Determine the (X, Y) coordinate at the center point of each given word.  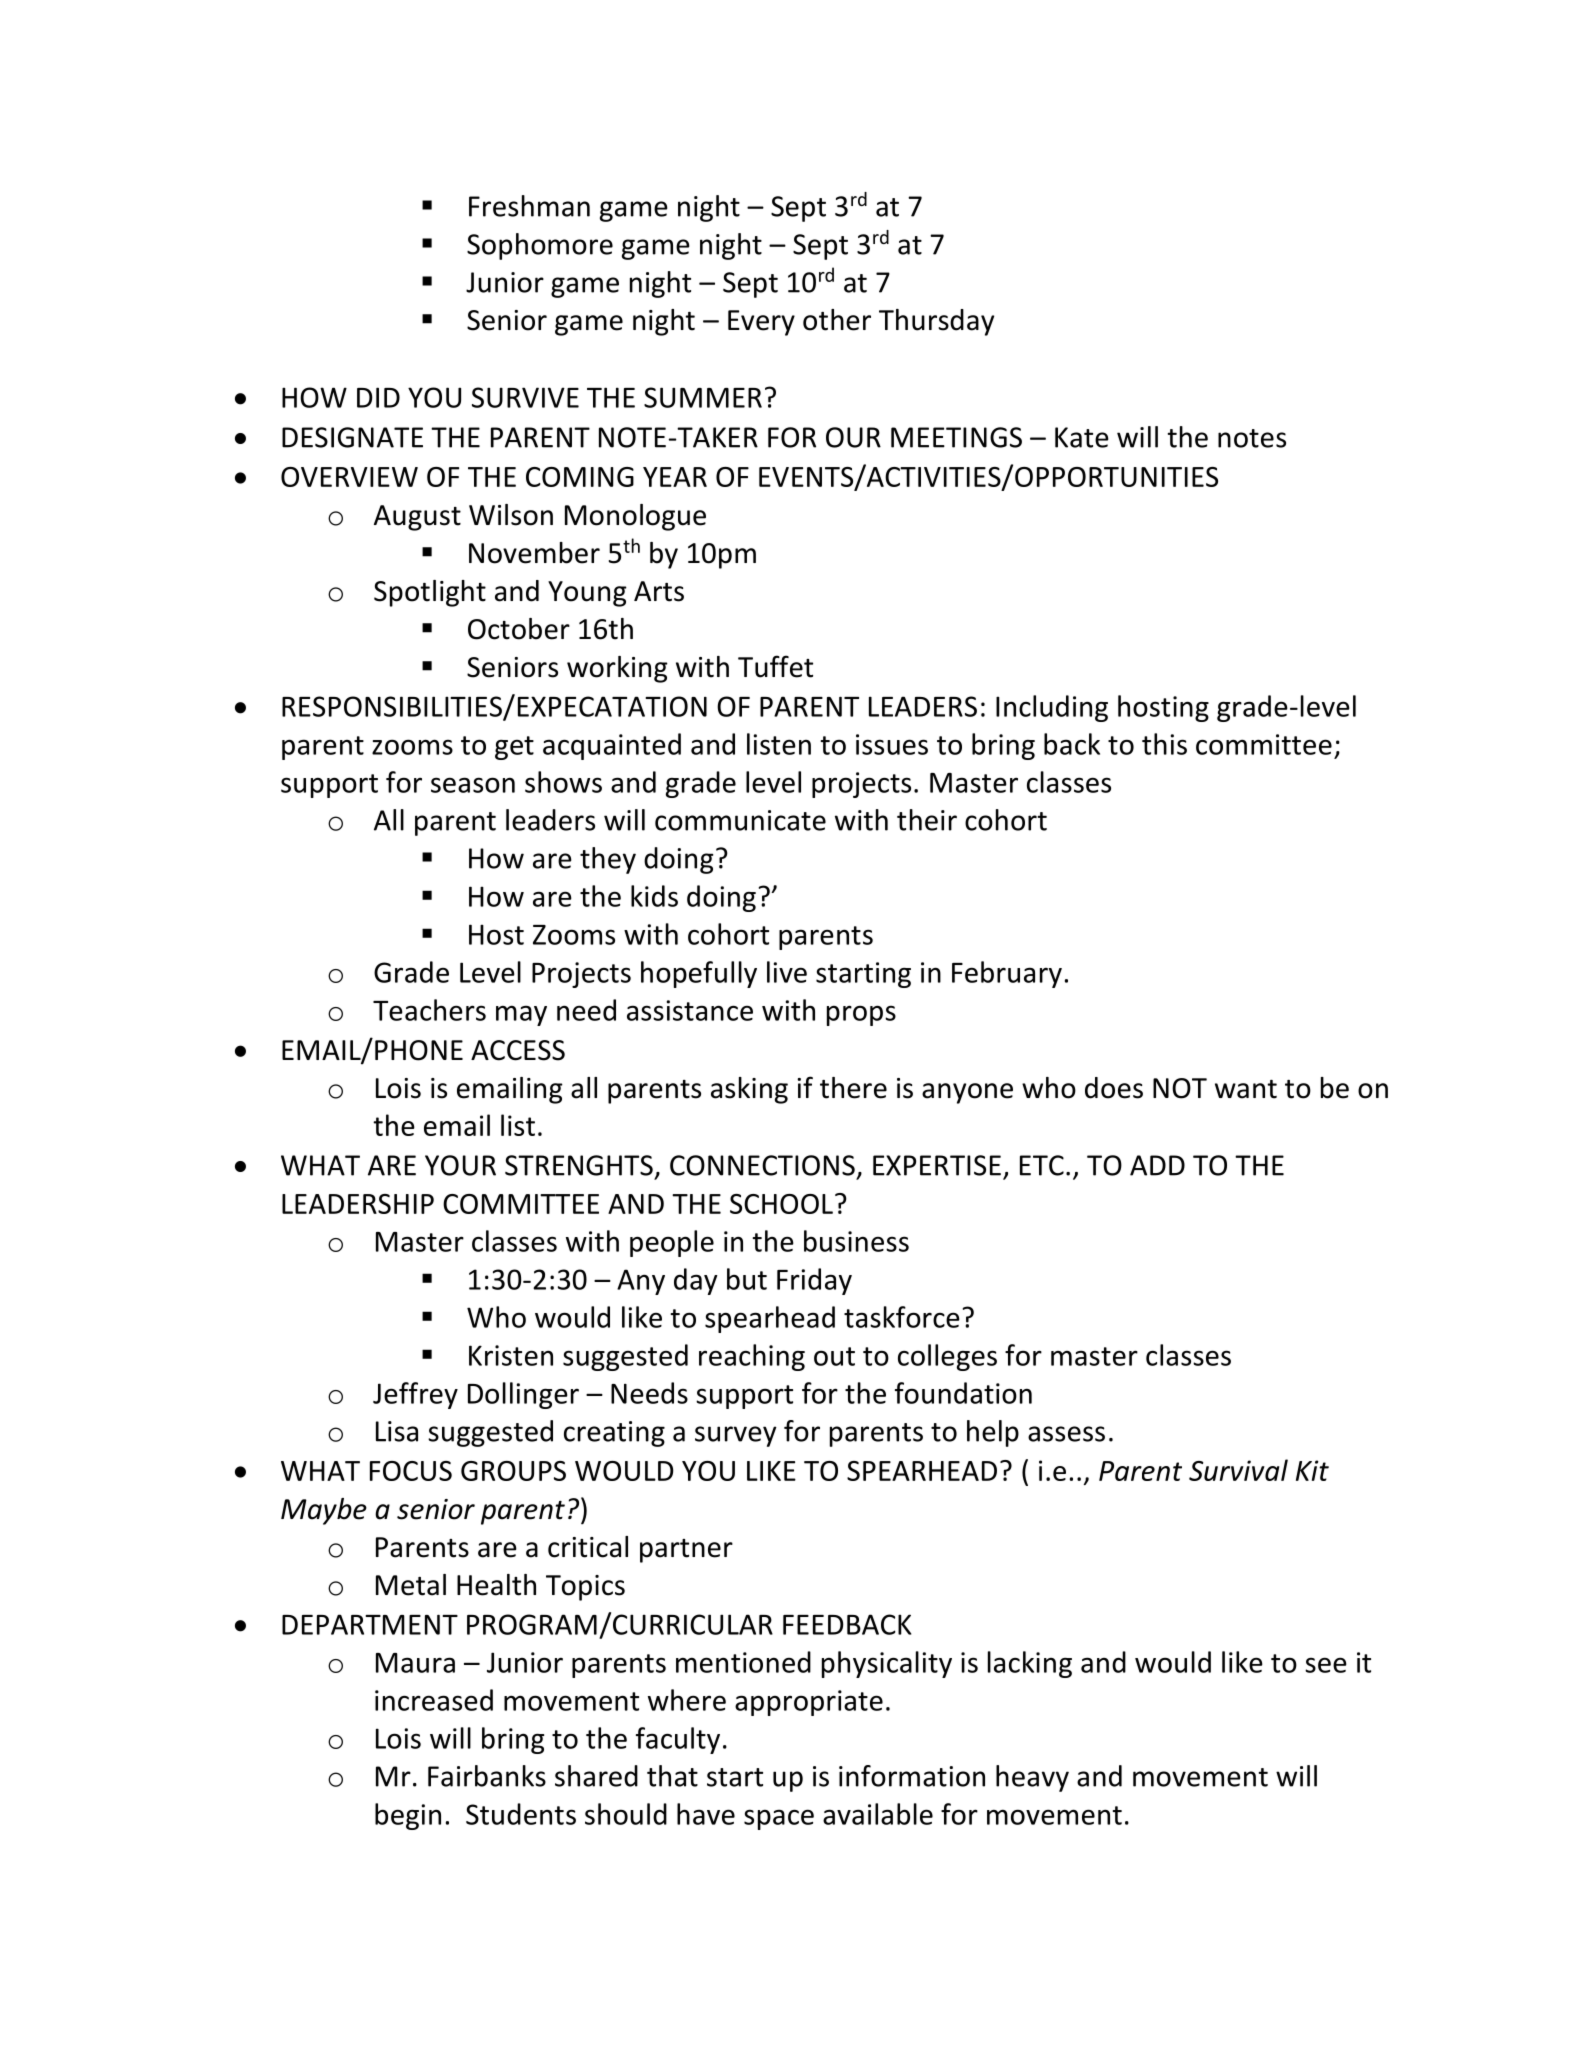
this (1164, 744)
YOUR (460, 1165)
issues (892, 744)
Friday (814, 1281)
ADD (1157, 1165)
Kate (1082, 437)
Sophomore (540, 246)
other (837, 320)
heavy (1032, 1778)
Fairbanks (487, 1776)
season (473, 785)
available (878, 1814)
